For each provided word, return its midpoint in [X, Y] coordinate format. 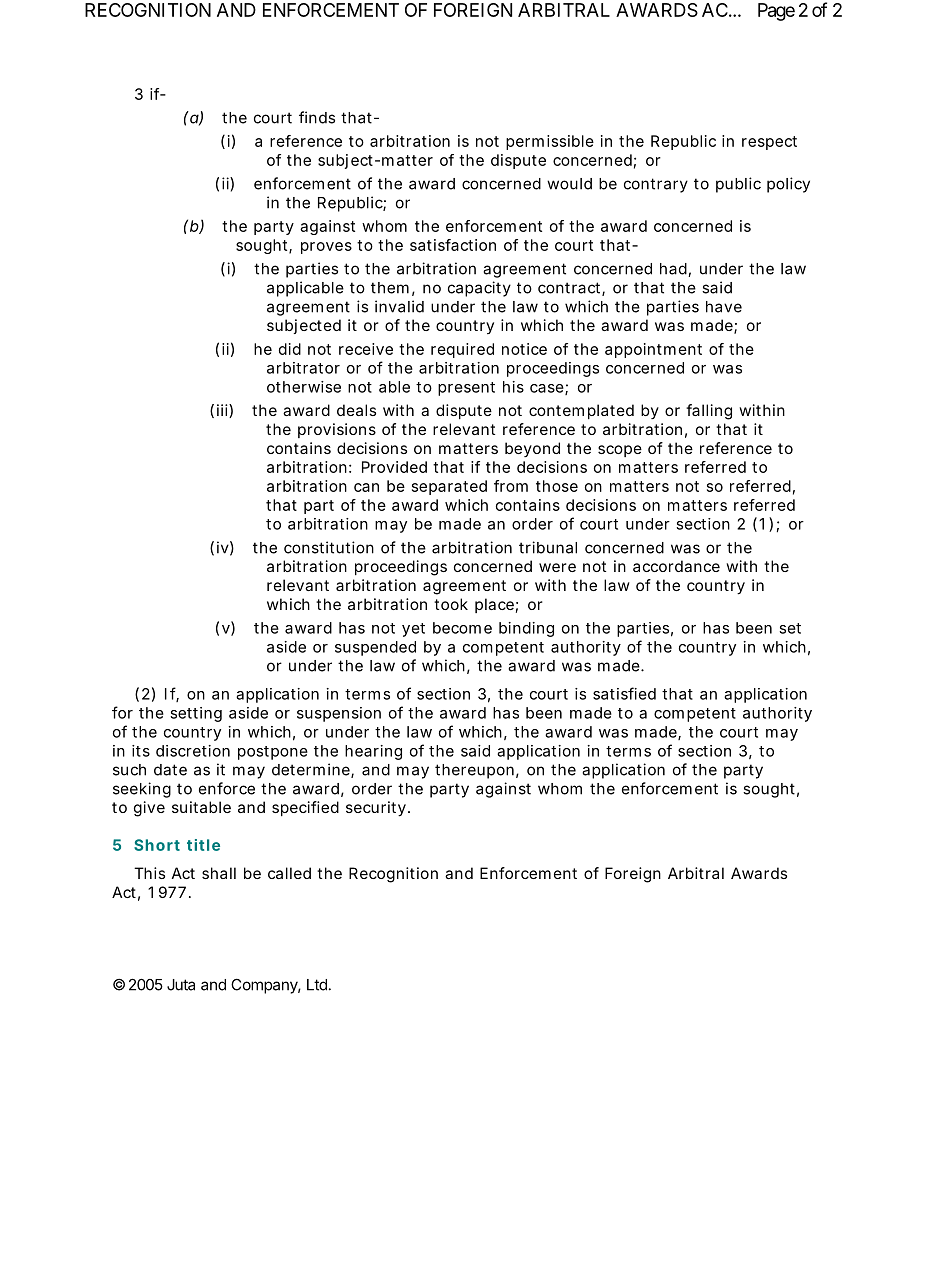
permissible [550, 142]
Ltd [317, 985]
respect [769, 143]
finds [317, 117]
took [451, 604]
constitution [329, 547]
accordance [676, 566]
